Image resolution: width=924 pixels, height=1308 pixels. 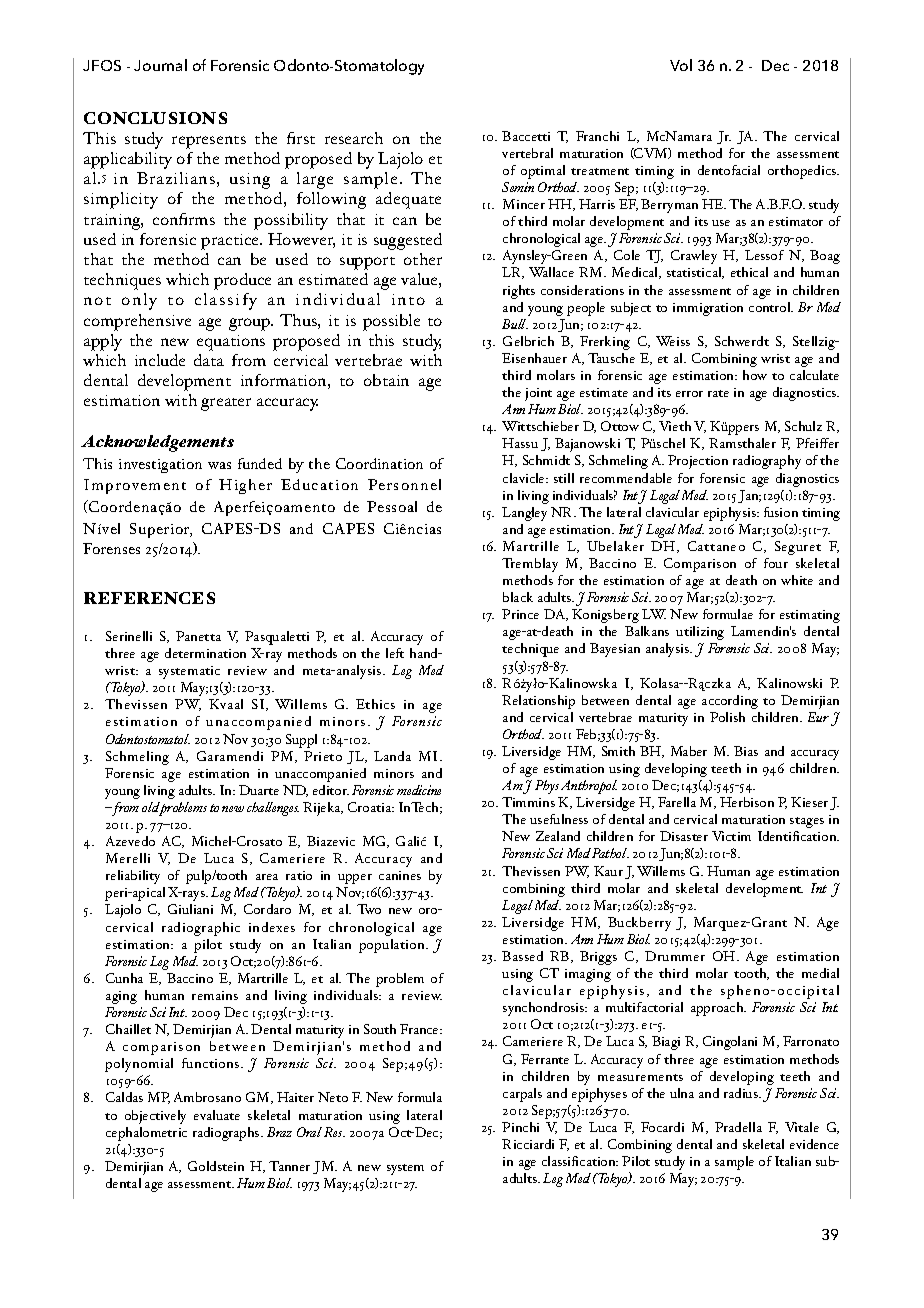 What do you see at coordinates (727, 717) in the screenshot?
I see `Polish` at bounding box center [727, 717].
